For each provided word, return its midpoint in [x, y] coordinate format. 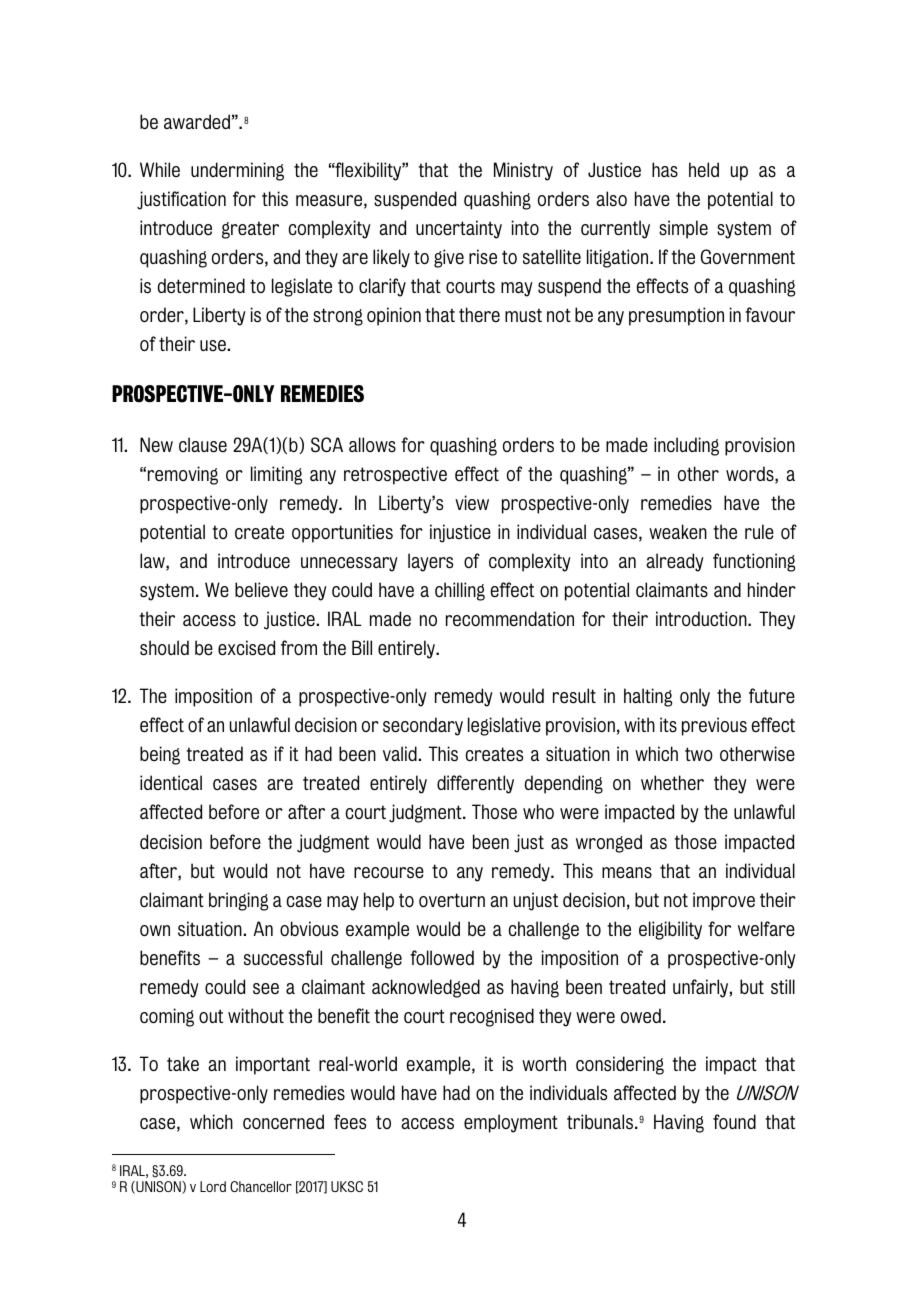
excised [246, 648]
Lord [213, 1186]
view [472, 502]
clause [203, 445]
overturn [452, 900]
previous [714, 726]
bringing [238, 901]
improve [724, 901]
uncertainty [459, 229]
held [704, 169]
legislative [504, 726]
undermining [237, 171]
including [686, 446]
